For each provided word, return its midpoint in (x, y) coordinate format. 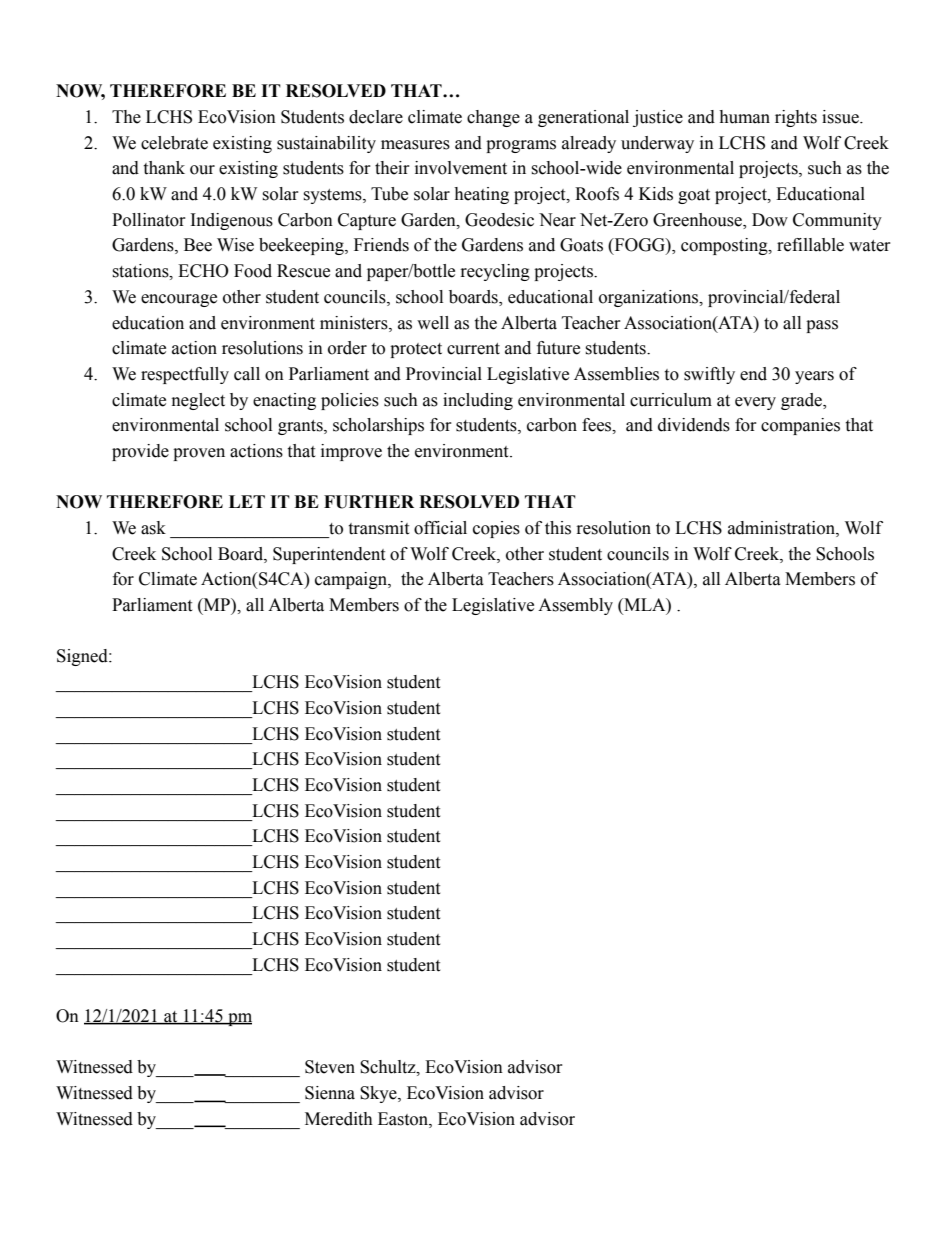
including (478, 401)
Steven (330, 1067)
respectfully (185, 375)
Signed (83, 657)
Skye (379, 1094)
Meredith (339, 1119)
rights (796, 118)
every (755, 403)
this (558, 528)
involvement (461, 168)
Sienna (330, 1093)
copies (496, 529)
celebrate (174, 143)
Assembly (575, 606)
